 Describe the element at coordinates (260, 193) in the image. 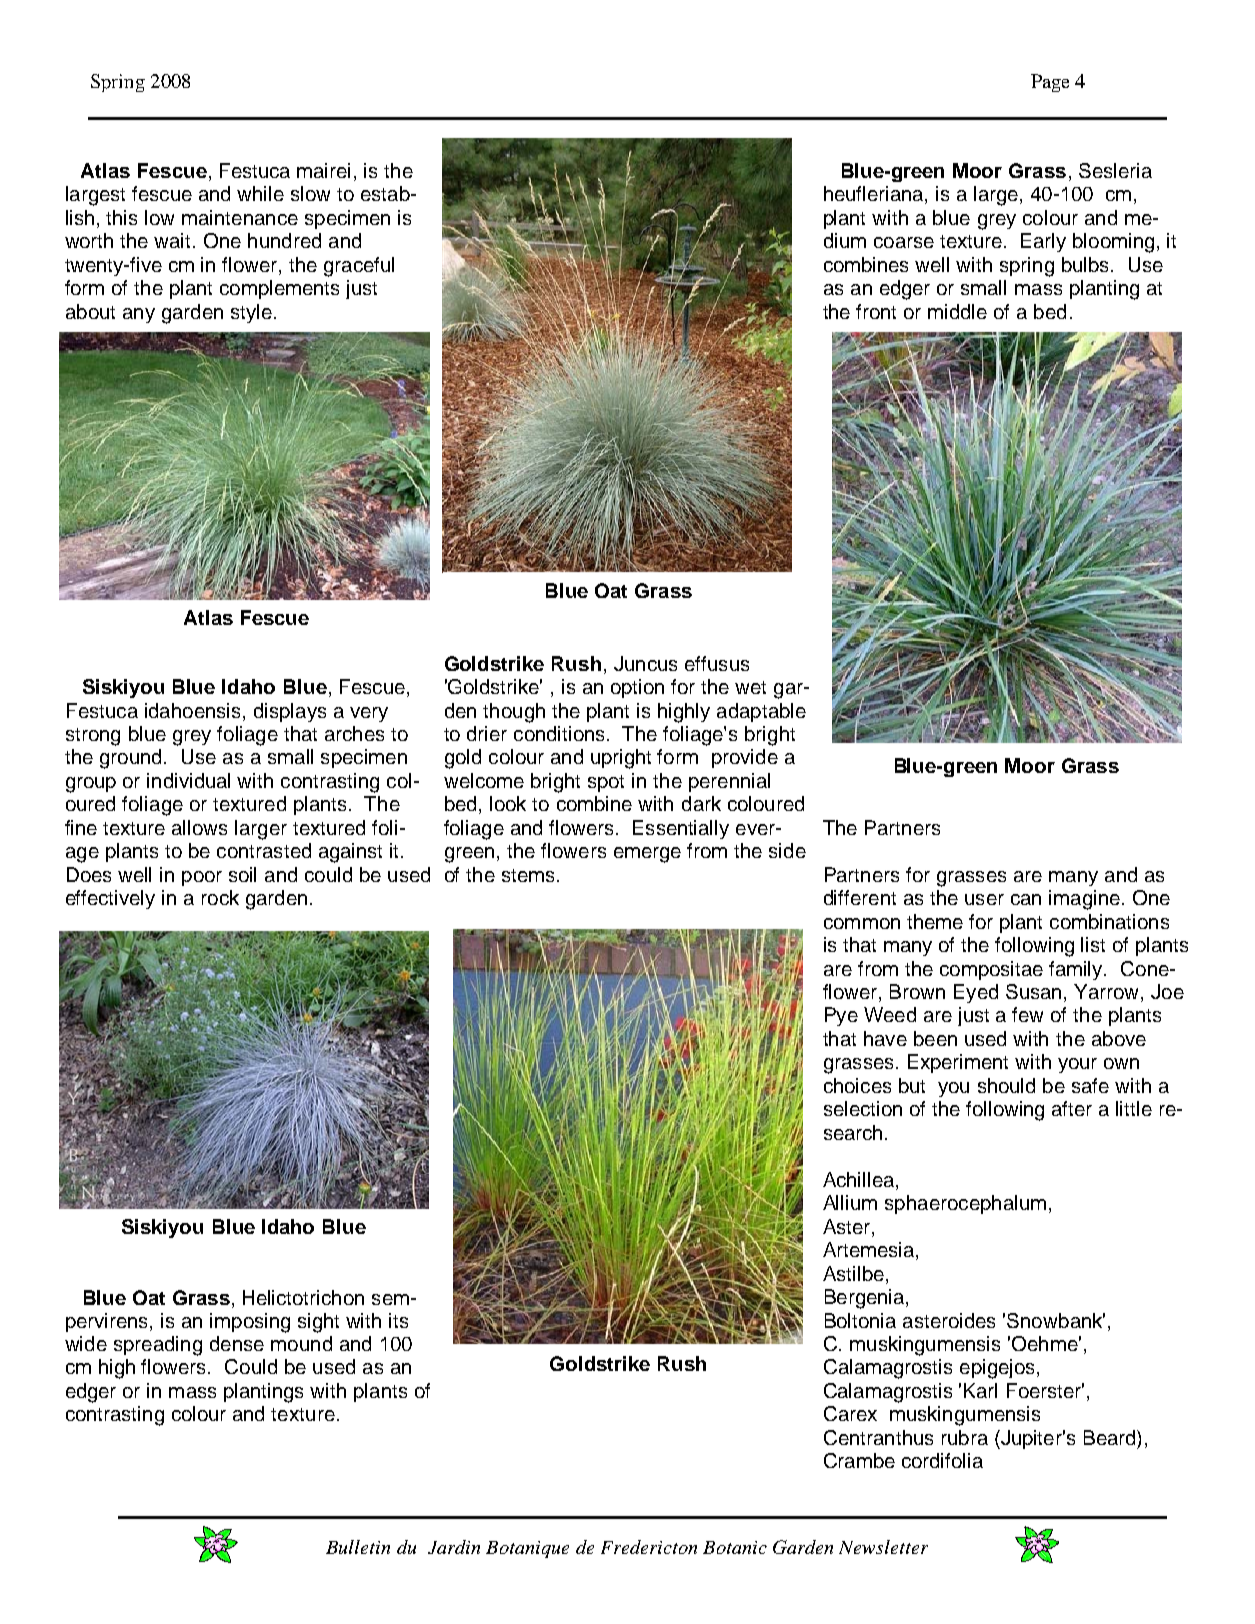

I see `while` at that location.
